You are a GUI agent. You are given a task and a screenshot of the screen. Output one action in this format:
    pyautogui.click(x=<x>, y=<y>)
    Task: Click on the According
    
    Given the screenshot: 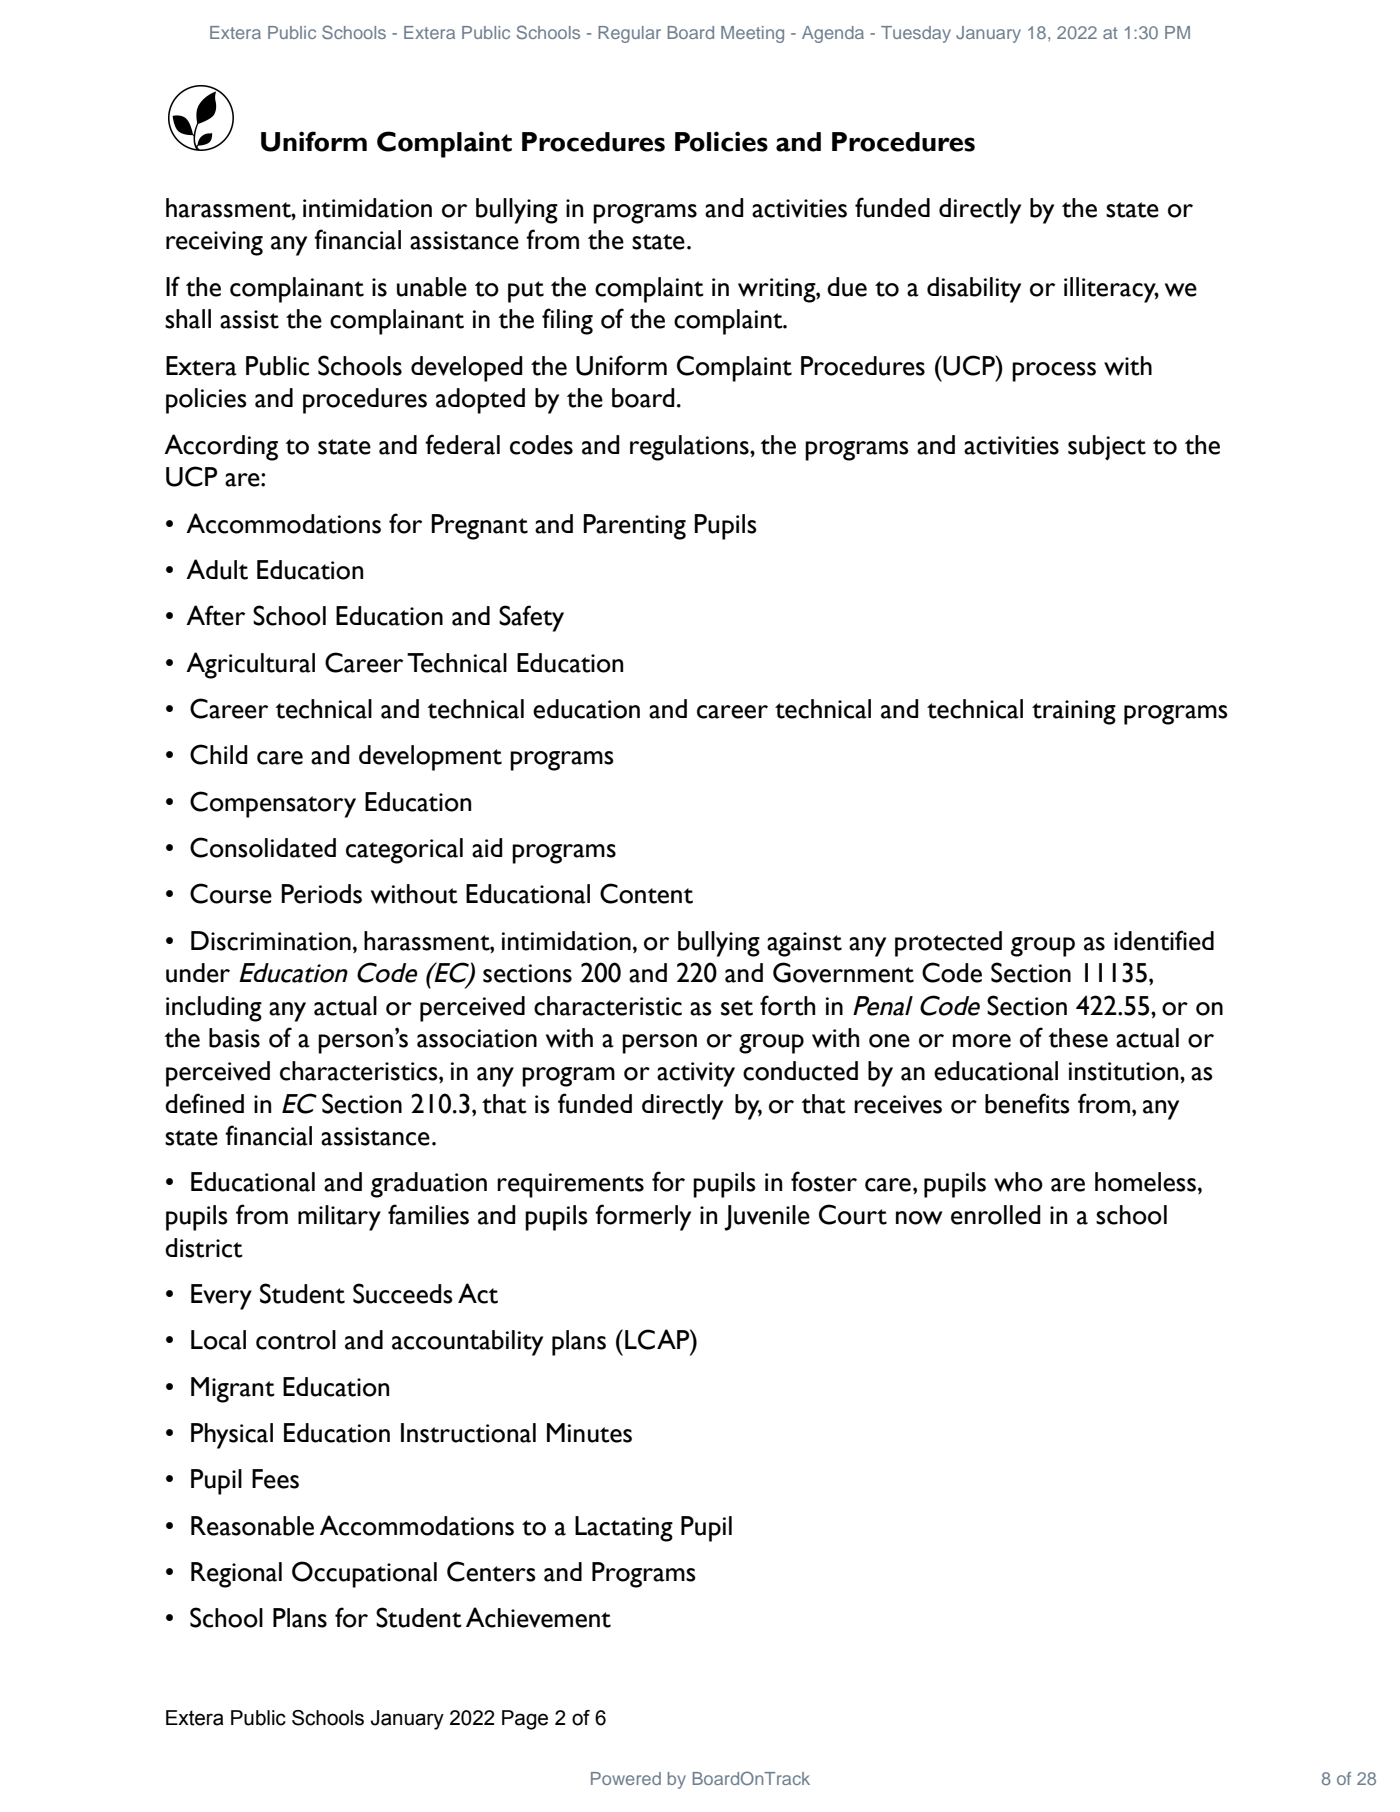 What is the action you would take?
    pyautogui.click(x=221, y=447)
